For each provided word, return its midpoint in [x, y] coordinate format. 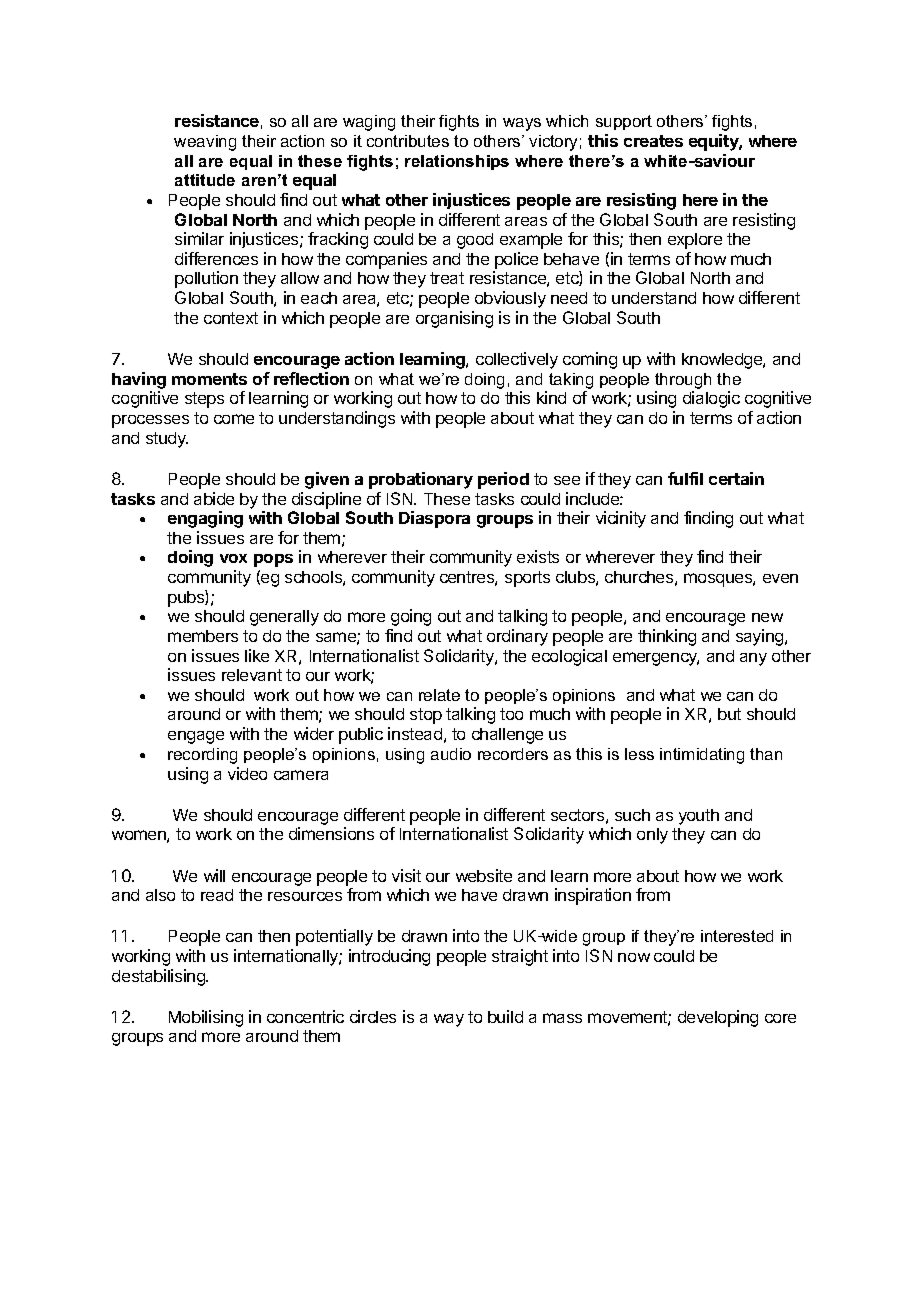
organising [454, 319]
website [484, 875]
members [203, 636]
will [214, 875]
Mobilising [206, 1018]
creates [653, 141]
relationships [457, 162]
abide [214, 498]
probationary [421, 480]
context [231, 318]
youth [699, 817]
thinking [667, 637]
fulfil [685, 478]
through [683, 381]
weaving [205, 143]
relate [439, 695]
